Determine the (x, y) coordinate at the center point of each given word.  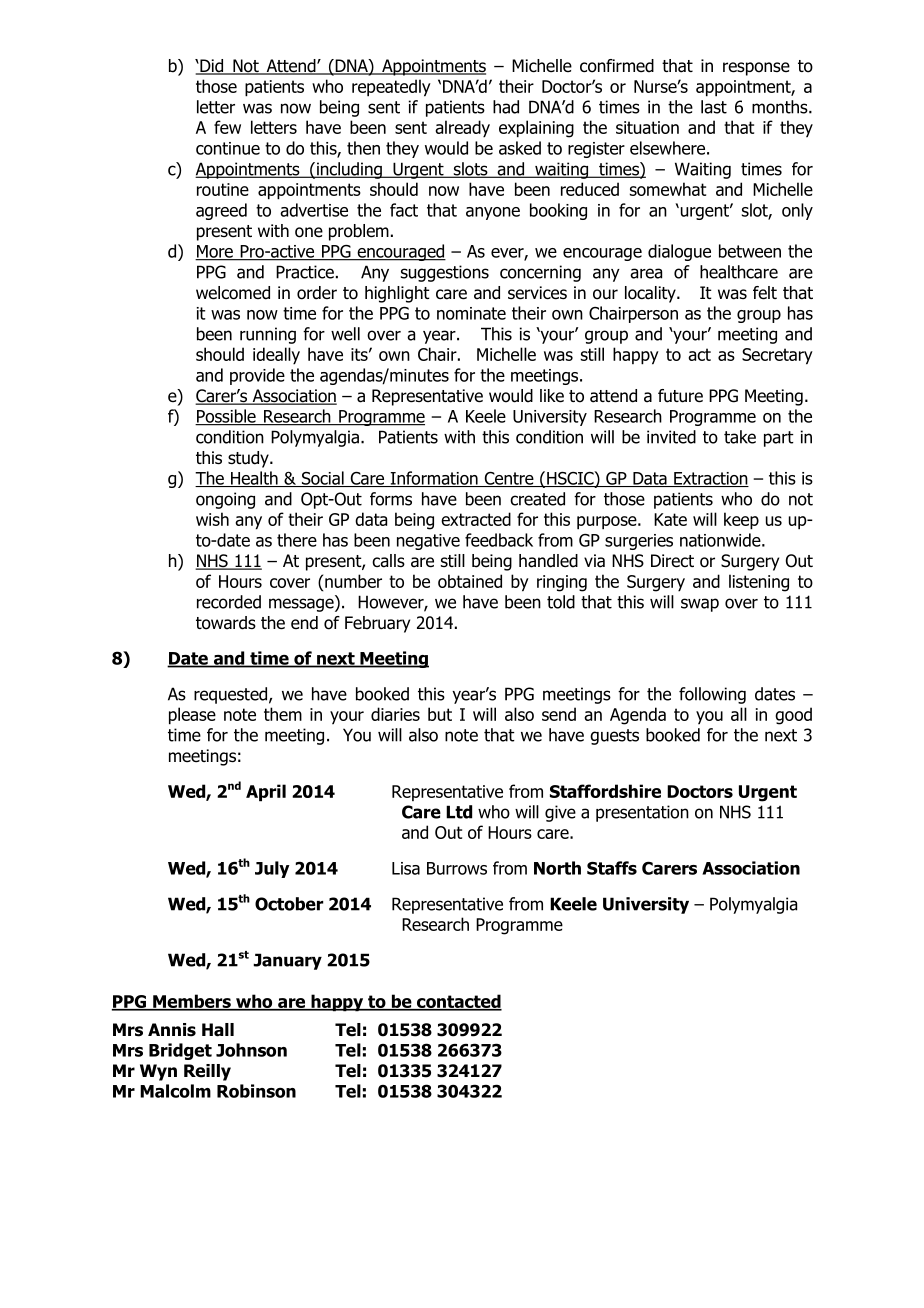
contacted (458, 1002)
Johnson (251, 1050)
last (714, 107)
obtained (470, 581)
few (227, 127)
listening (759, 583)
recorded (229, 602)
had (506, 107)
